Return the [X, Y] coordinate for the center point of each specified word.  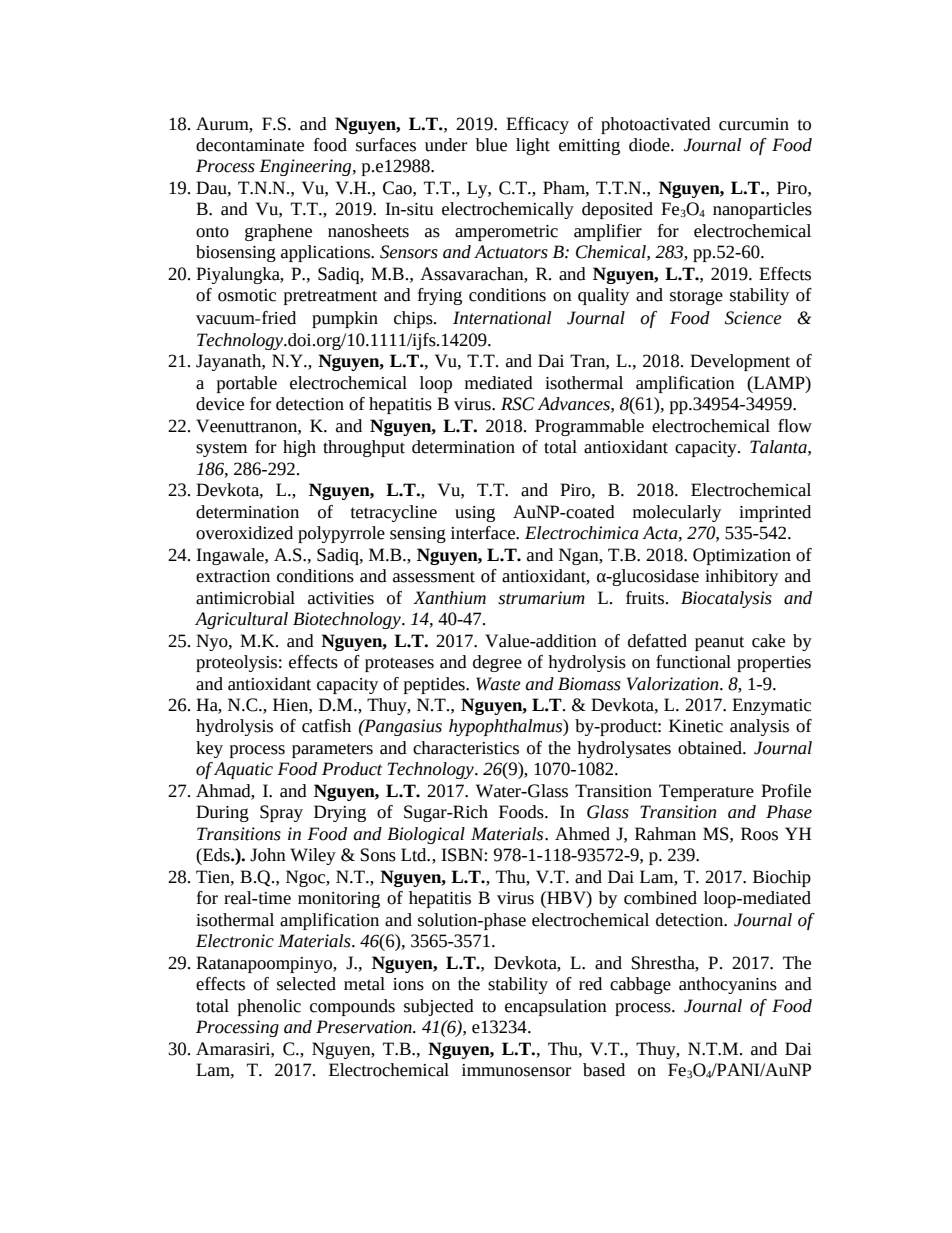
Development [740, 362]
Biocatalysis [726, 599]
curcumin [754, 124]
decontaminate [250, 145]
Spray [281, 813]
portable [247, 384]
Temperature [706, 792]
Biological [426, 835]
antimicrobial [245, 598]
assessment [434, 577]
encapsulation [556, 1007]
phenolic [269, 1007]
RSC [518, 404]
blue [491, 145]
